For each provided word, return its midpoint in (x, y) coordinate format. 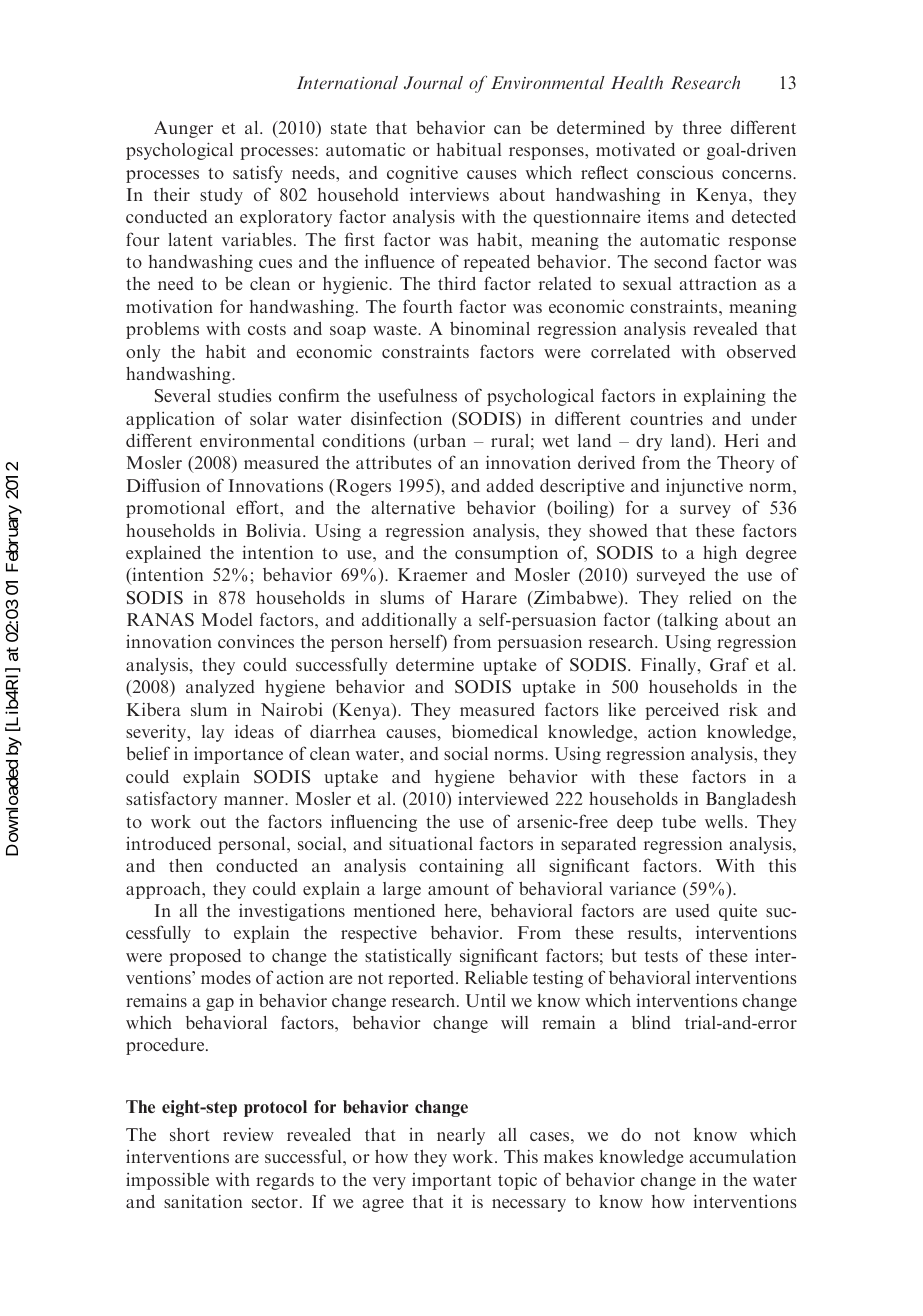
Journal (433, 83)
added (510, 485)
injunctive (704, 487)
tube (679, 821)
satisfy (258, 174)
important (451, 1181)
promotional (175, 509)
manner (255, 800)
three (702, 127)
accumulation (743, 1156)
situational (431, 843)
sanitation (203, 1201)
